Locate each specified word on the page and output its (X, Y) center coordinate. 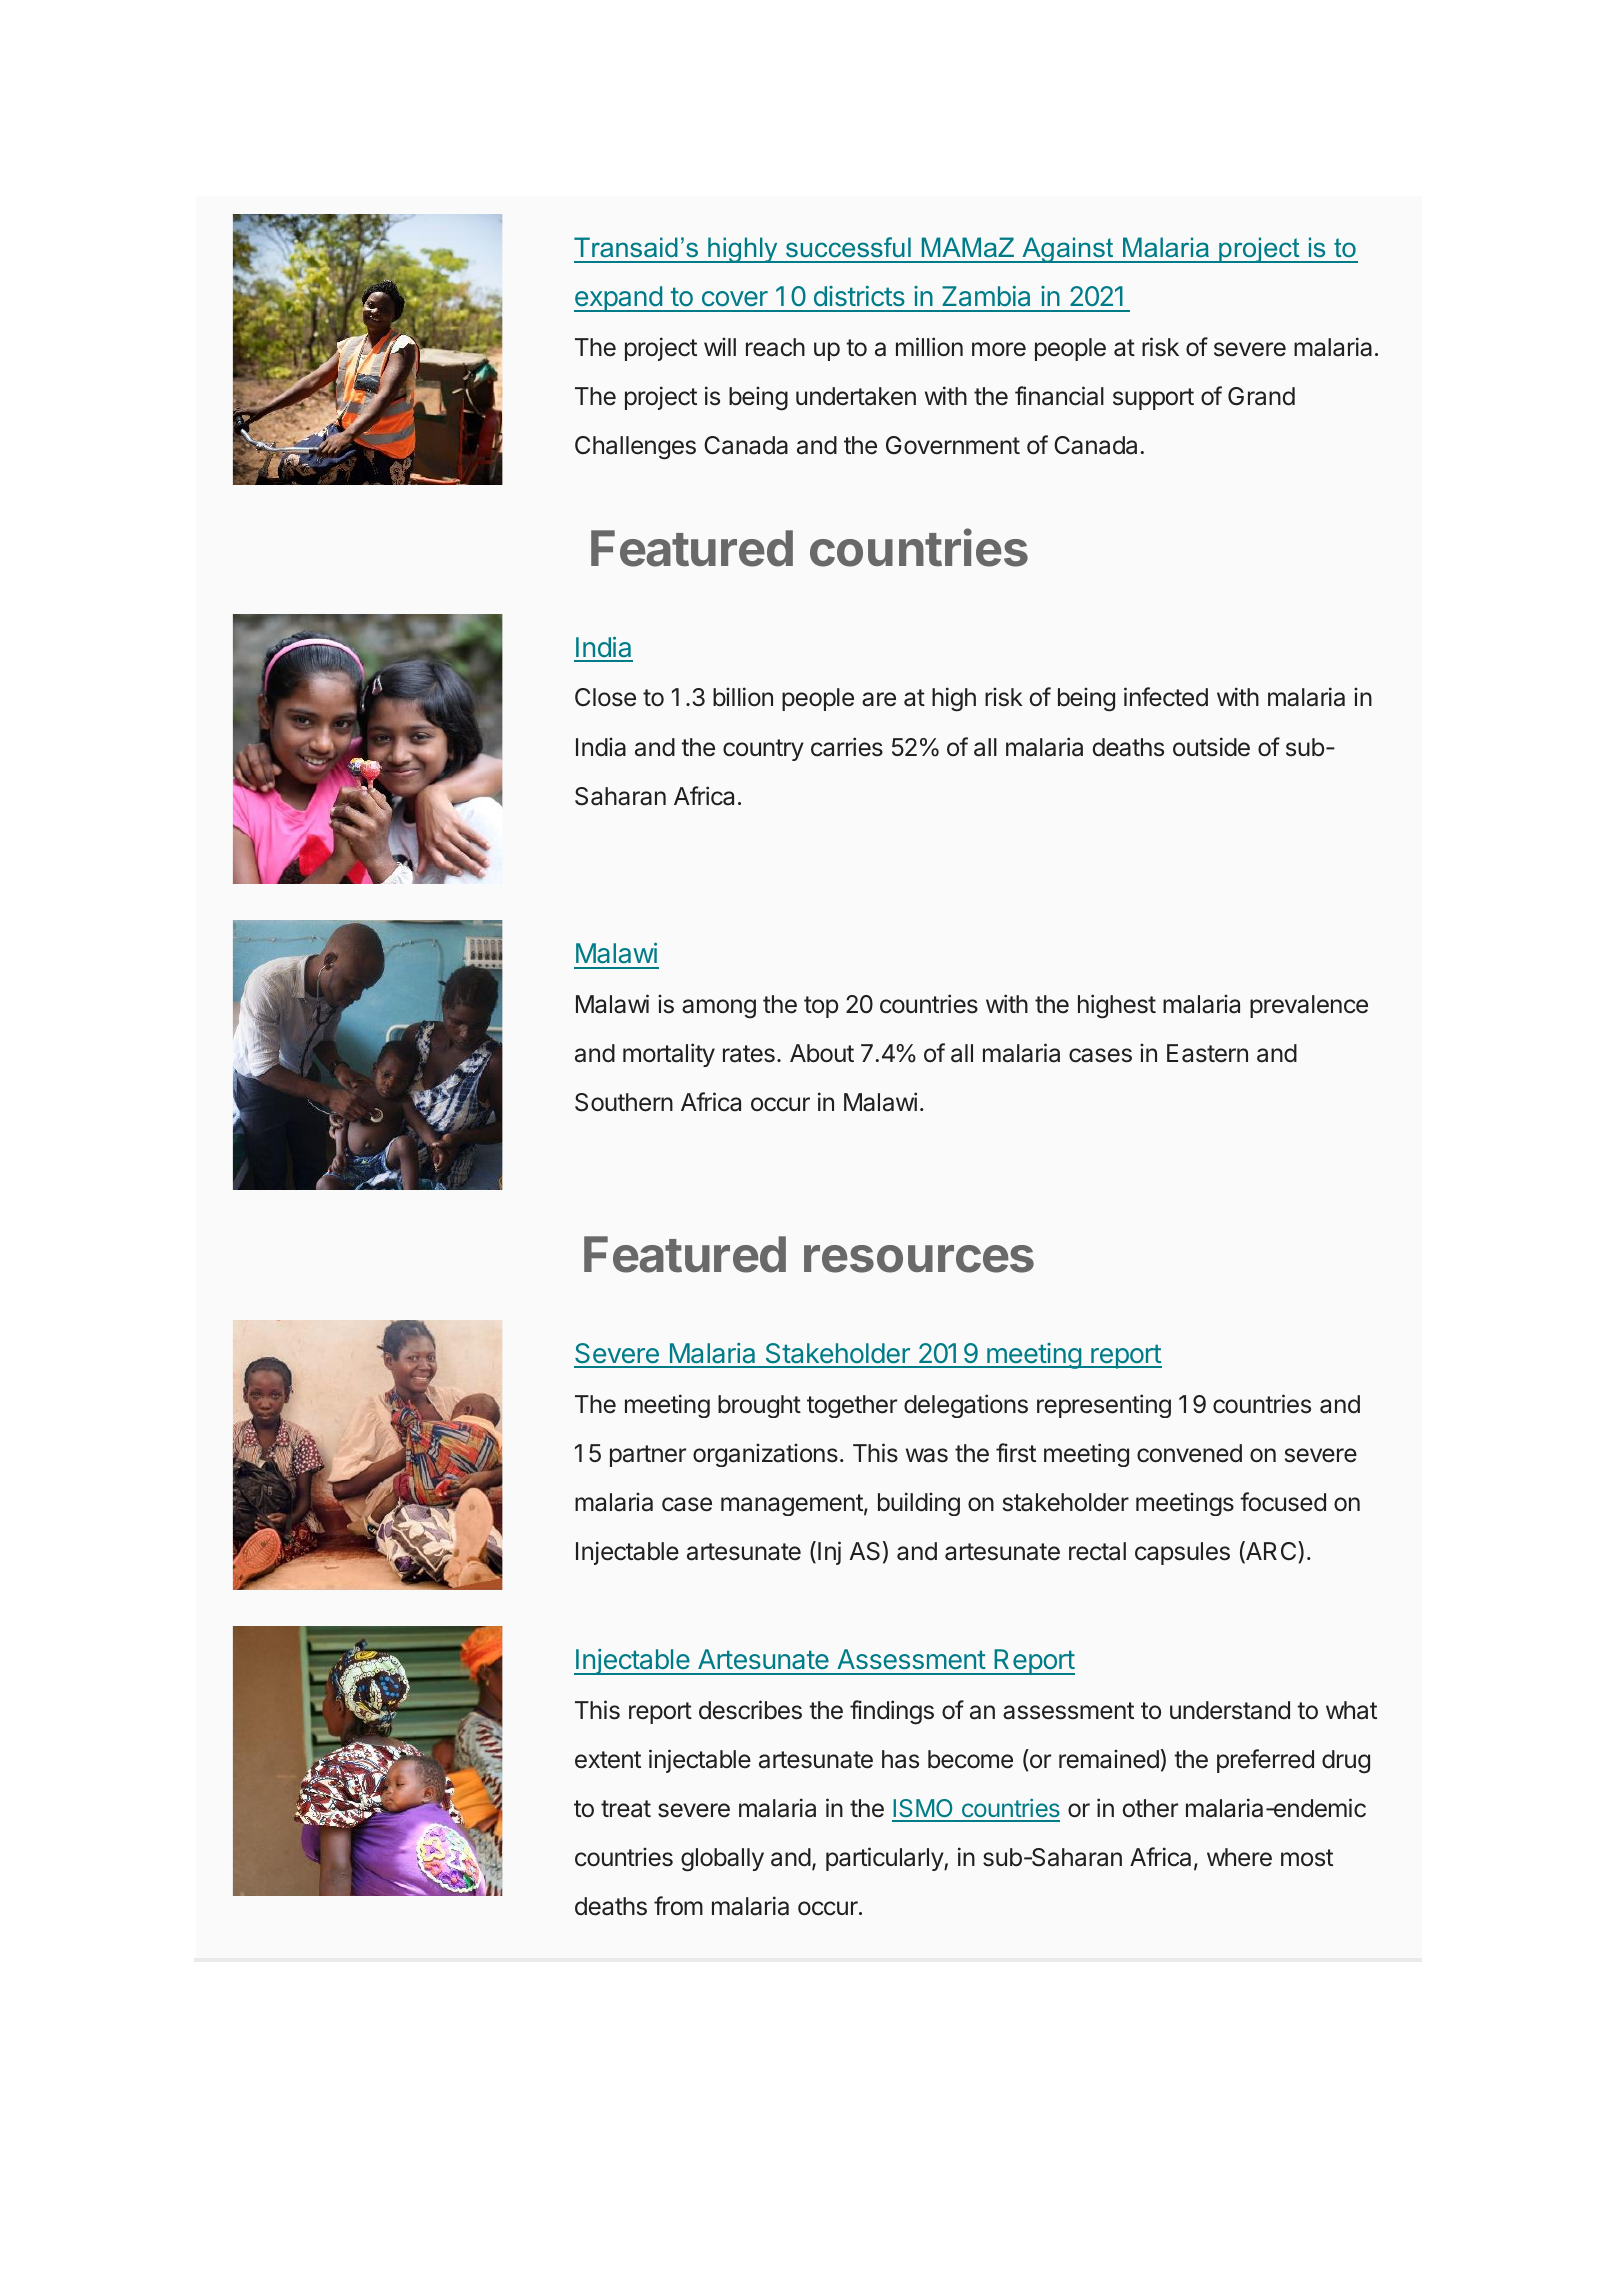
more (999, 349)
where (1239, 1857)
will (720, 346)
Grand (1261, 396)
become (970, 1759)
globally (722, 1860)
